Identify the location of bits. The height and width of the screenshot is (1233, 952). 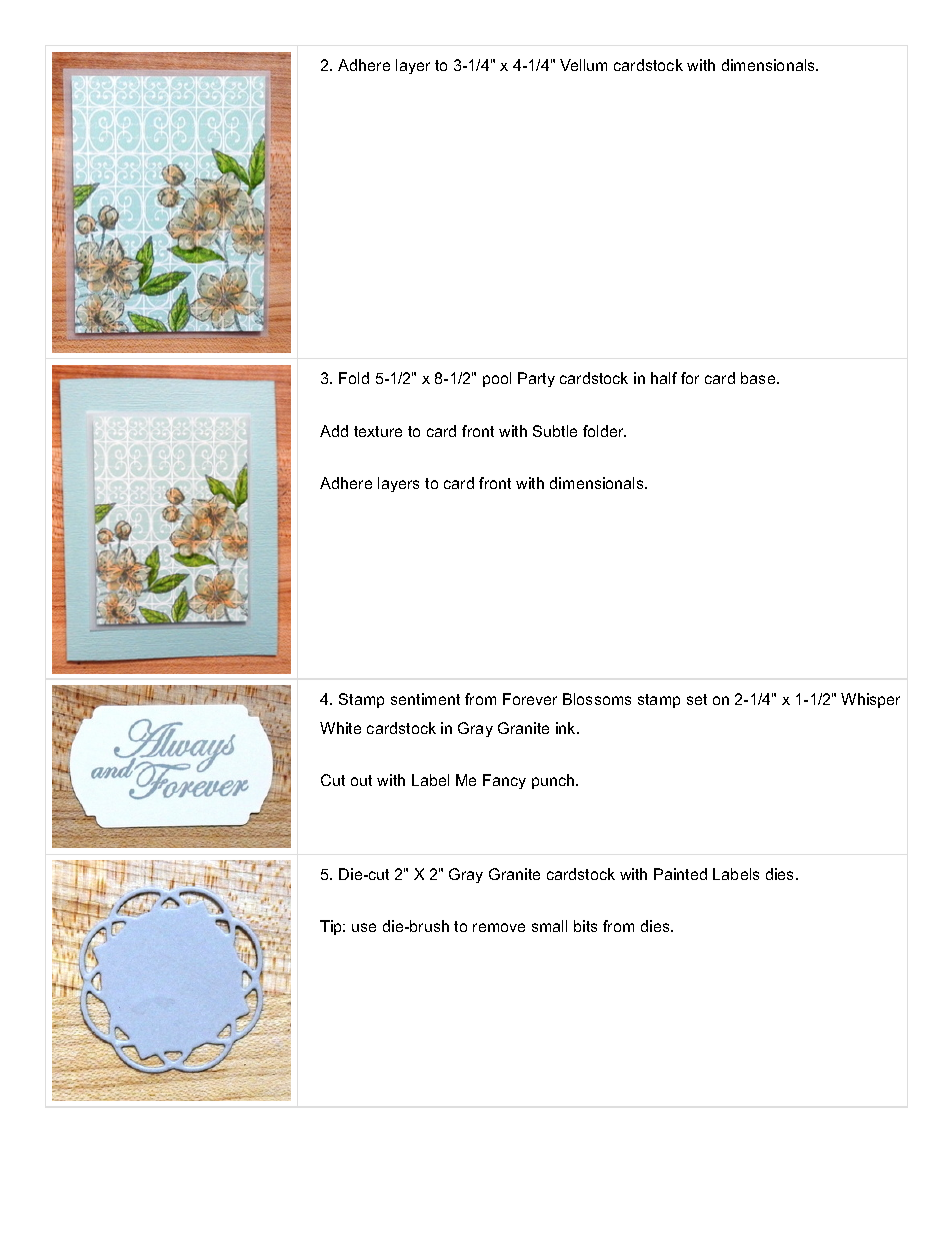
(585, 926).
